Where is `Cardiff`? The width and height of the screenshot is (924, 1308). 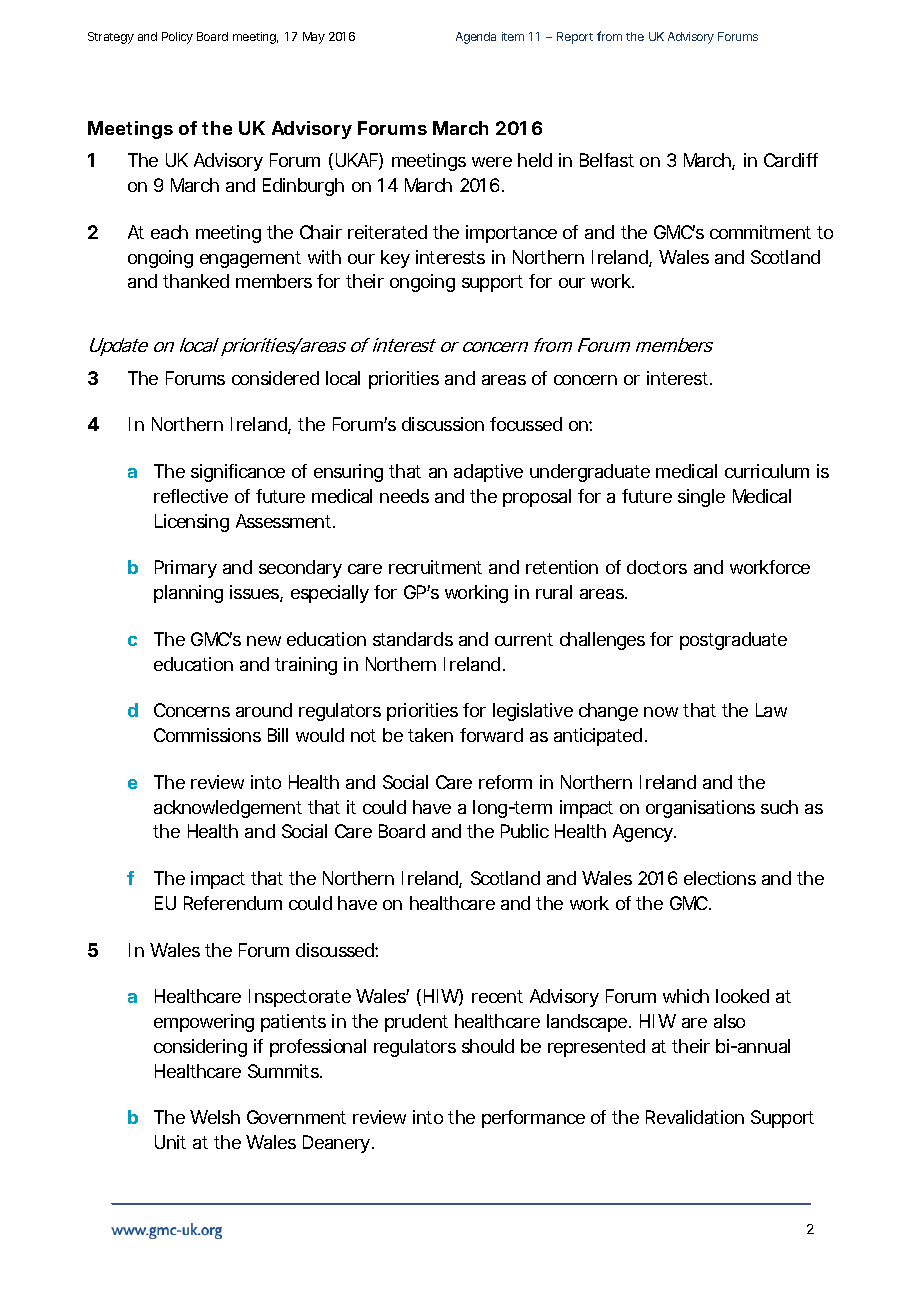 Cardiff is located at coordinates (791, 160).
